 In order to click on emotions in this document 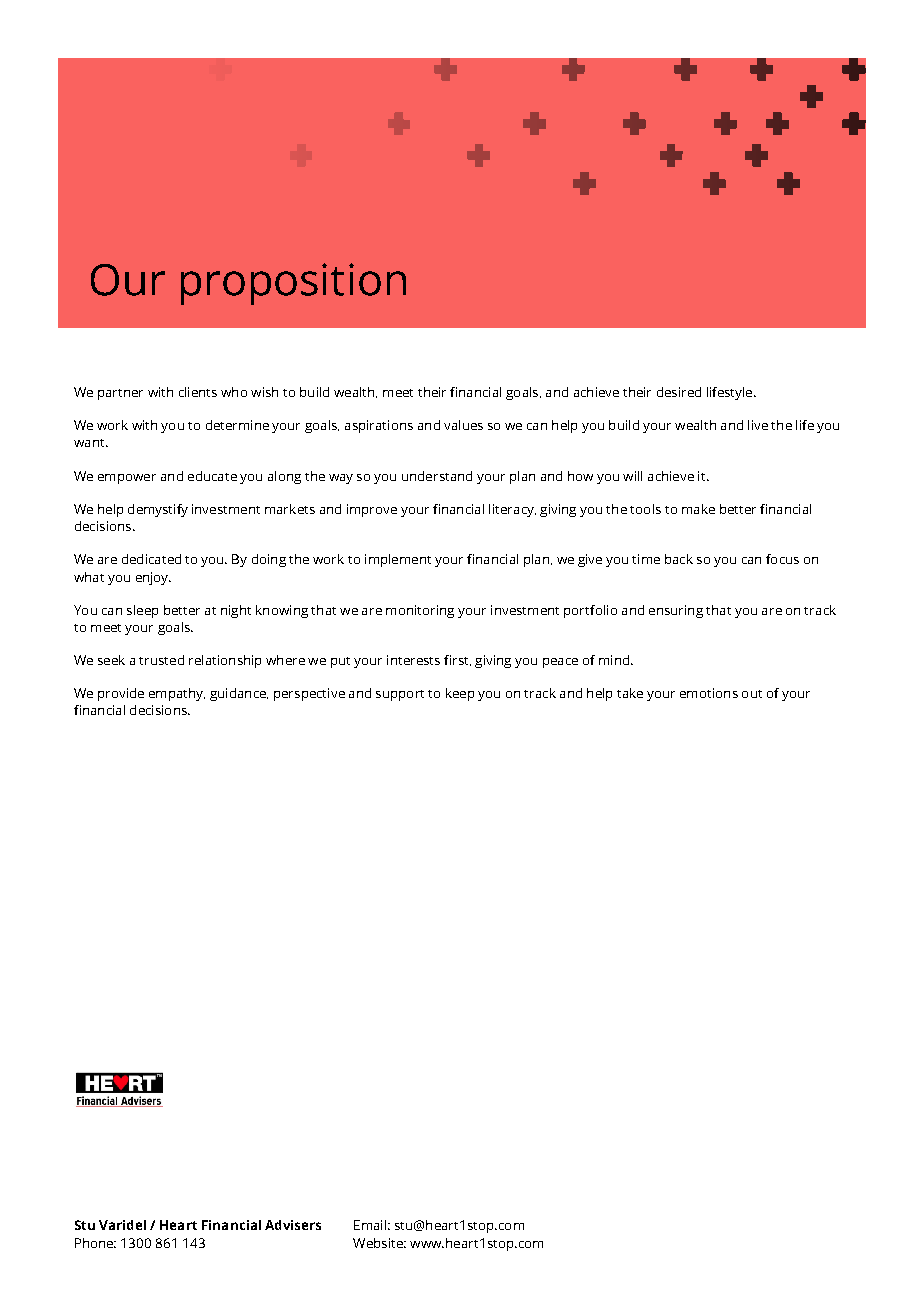, I will do `click(709, 693)`.
